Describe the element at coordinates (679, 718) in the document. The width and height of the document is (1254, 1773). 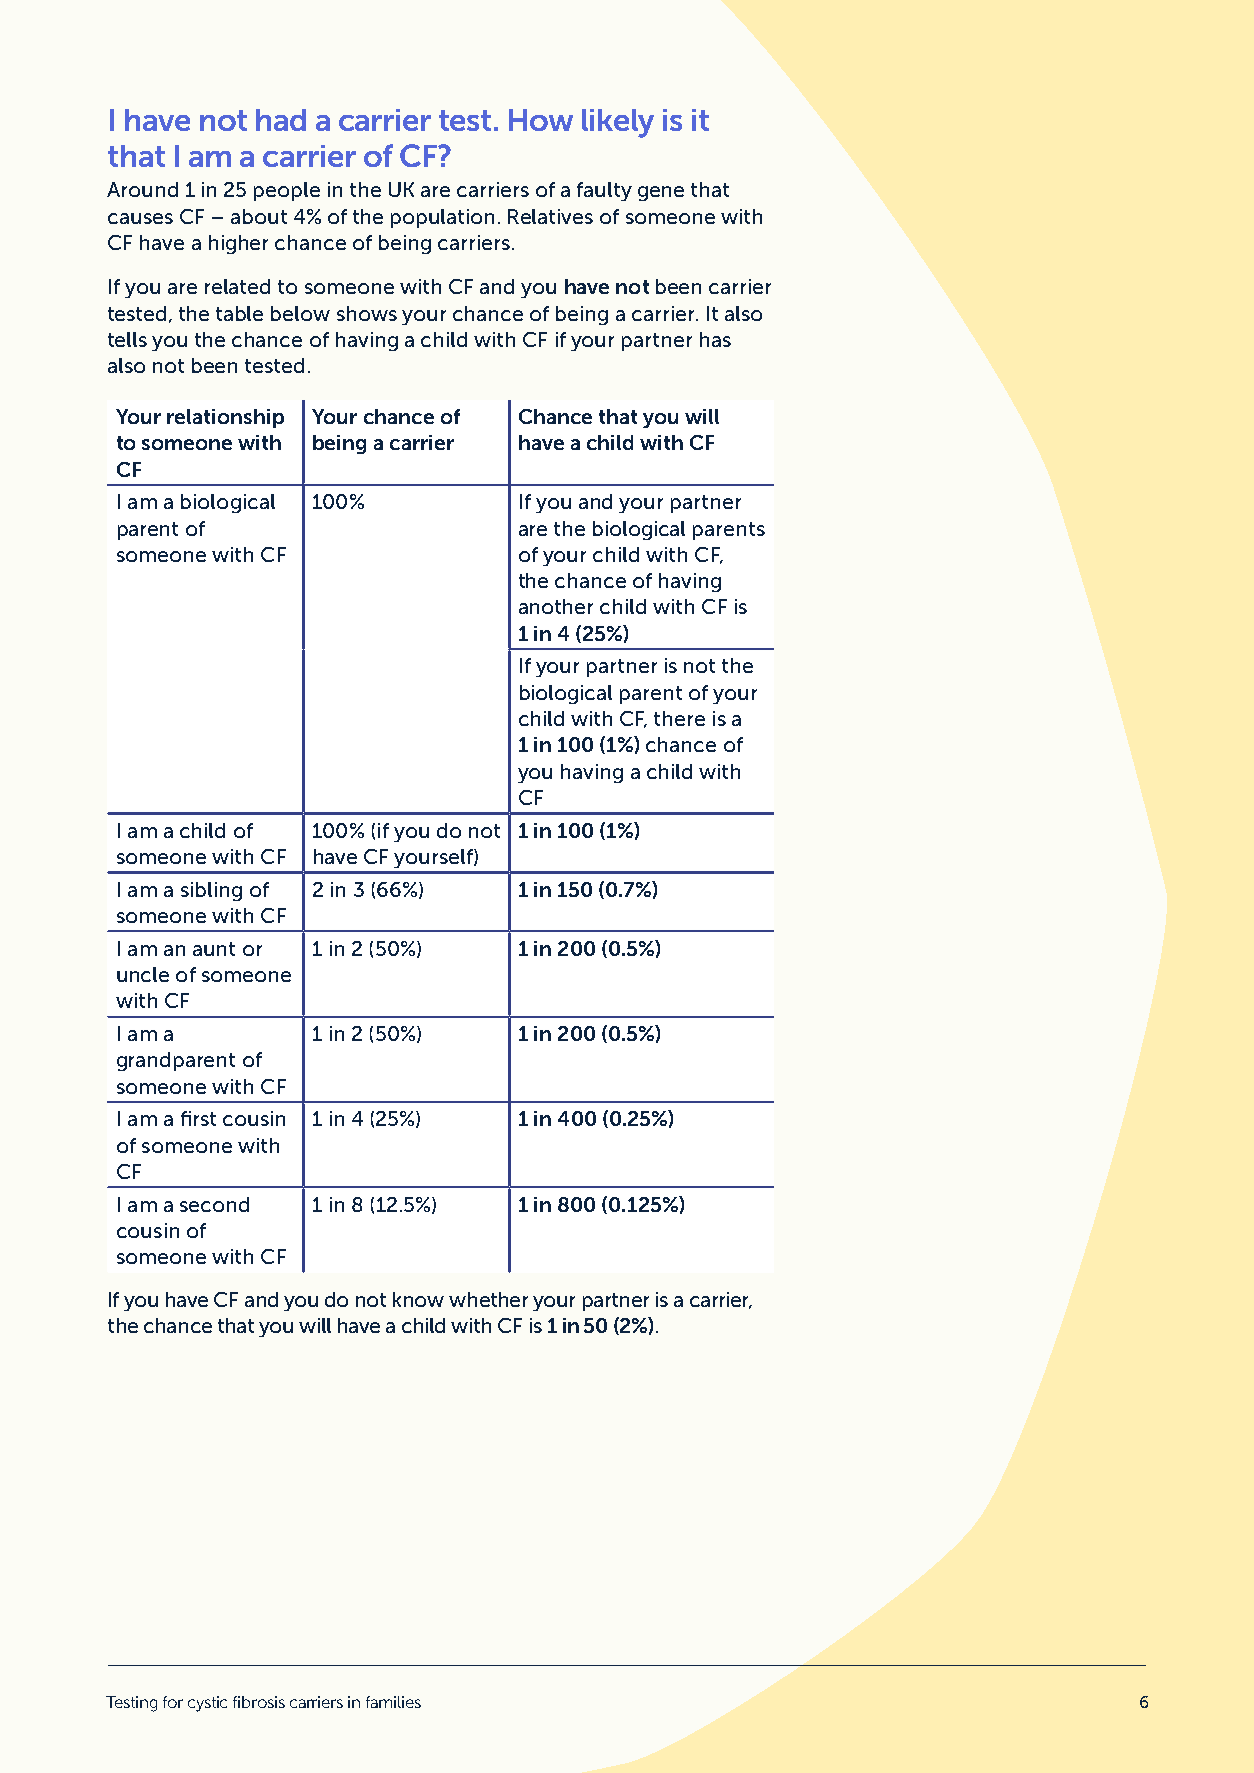
I see `there` at that location.
